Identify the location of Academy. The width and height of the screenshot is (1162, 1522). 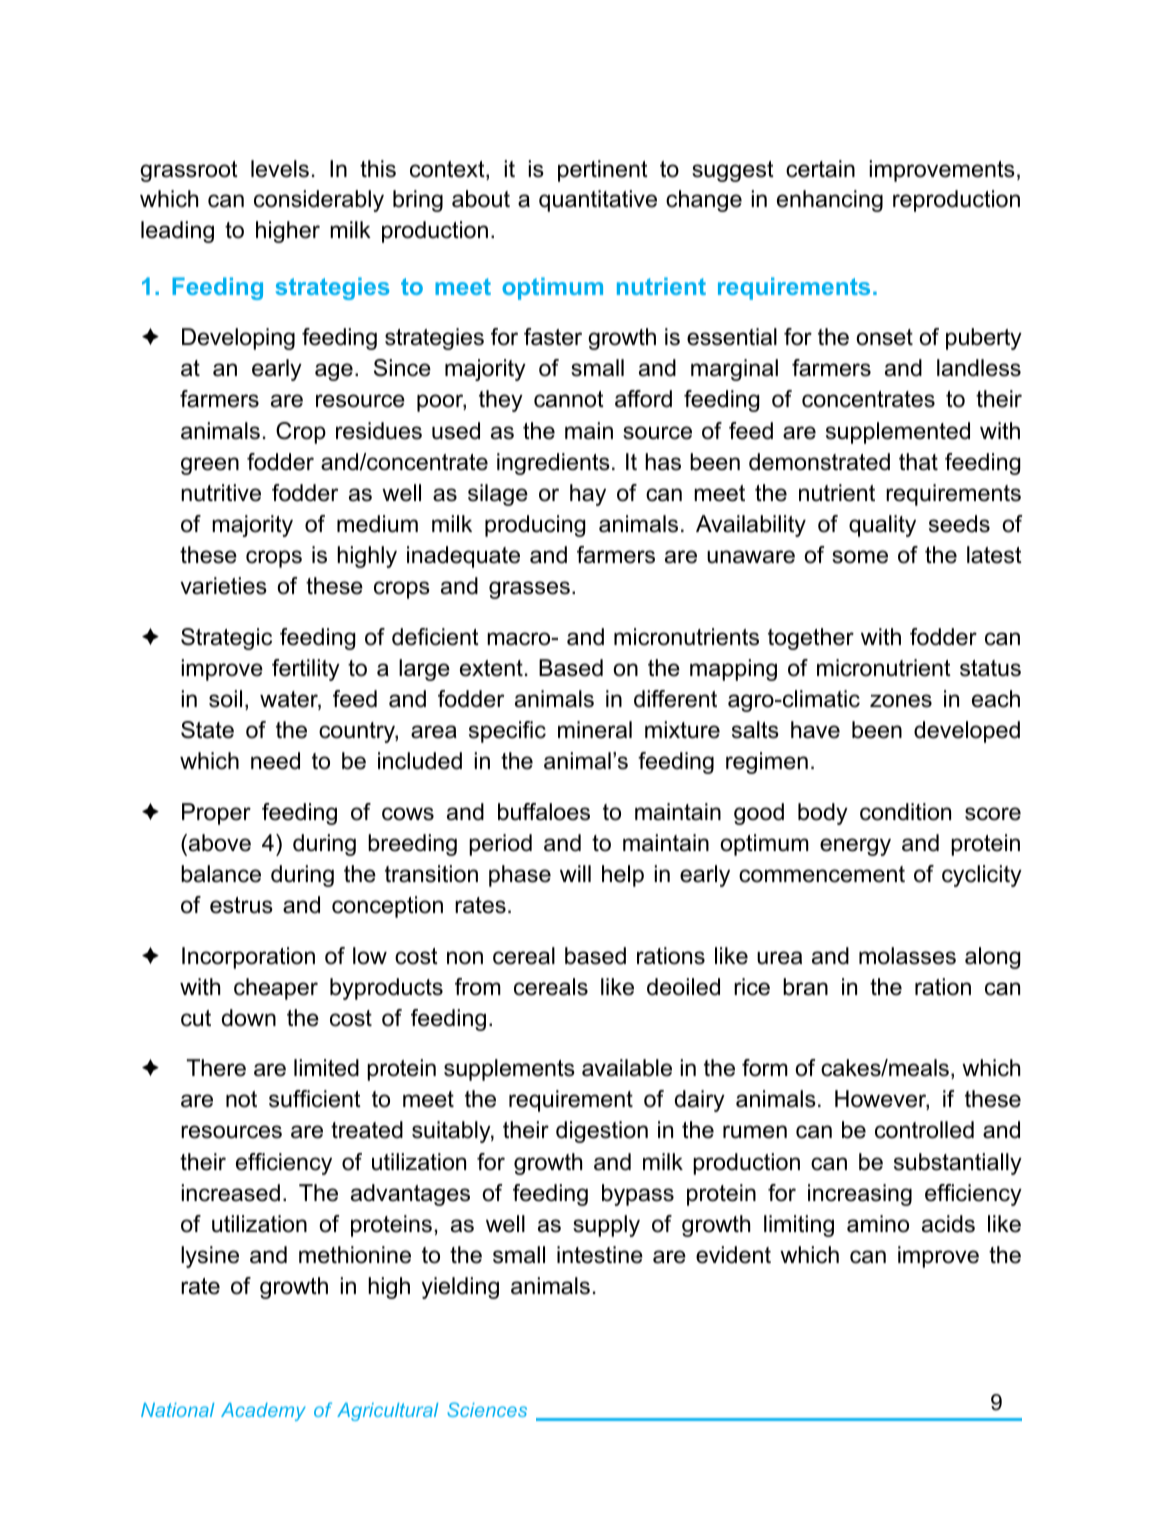
(263, 1412).
